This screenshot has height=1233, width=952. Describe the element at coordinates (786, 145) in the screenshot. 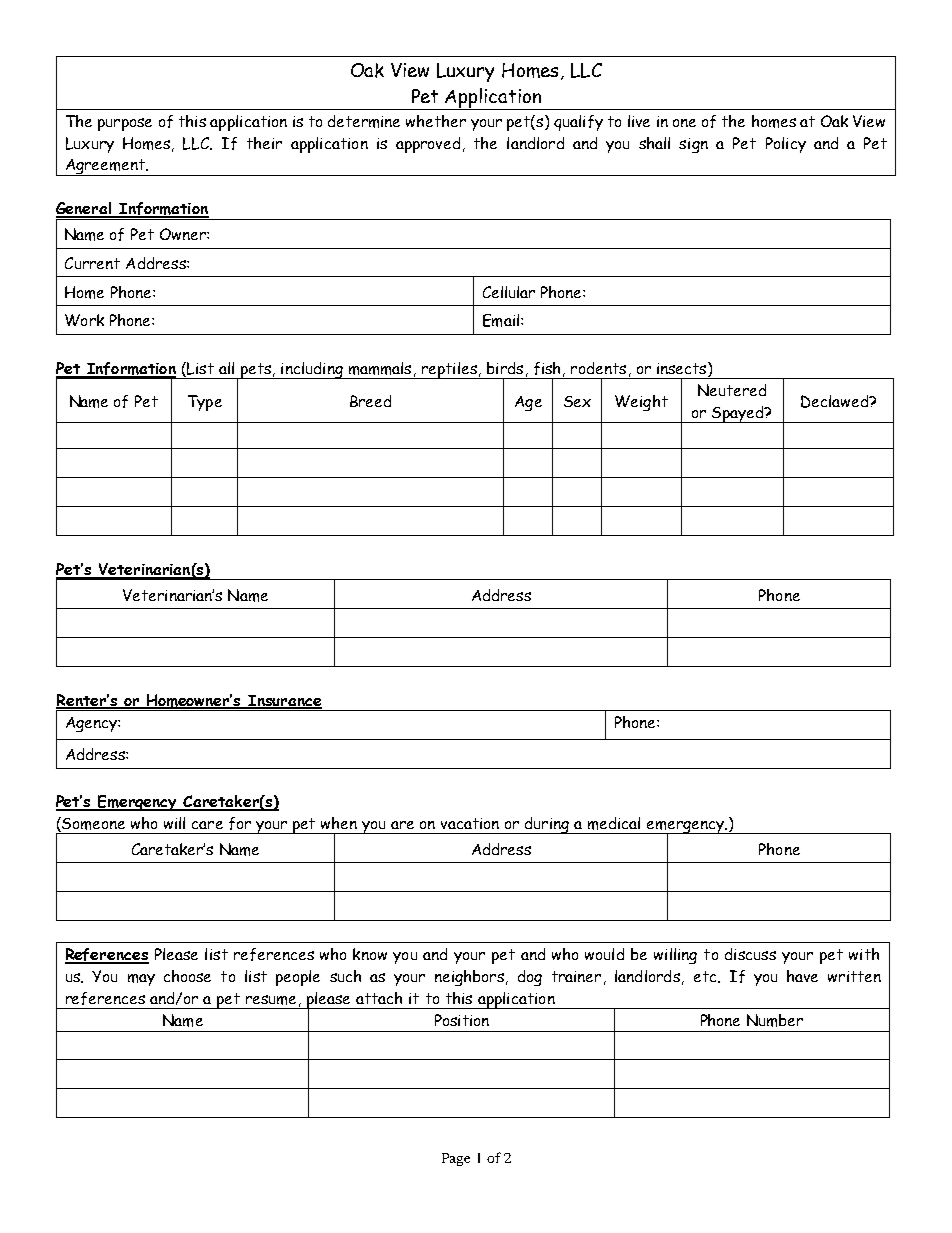

I see `Policy` at that location.
